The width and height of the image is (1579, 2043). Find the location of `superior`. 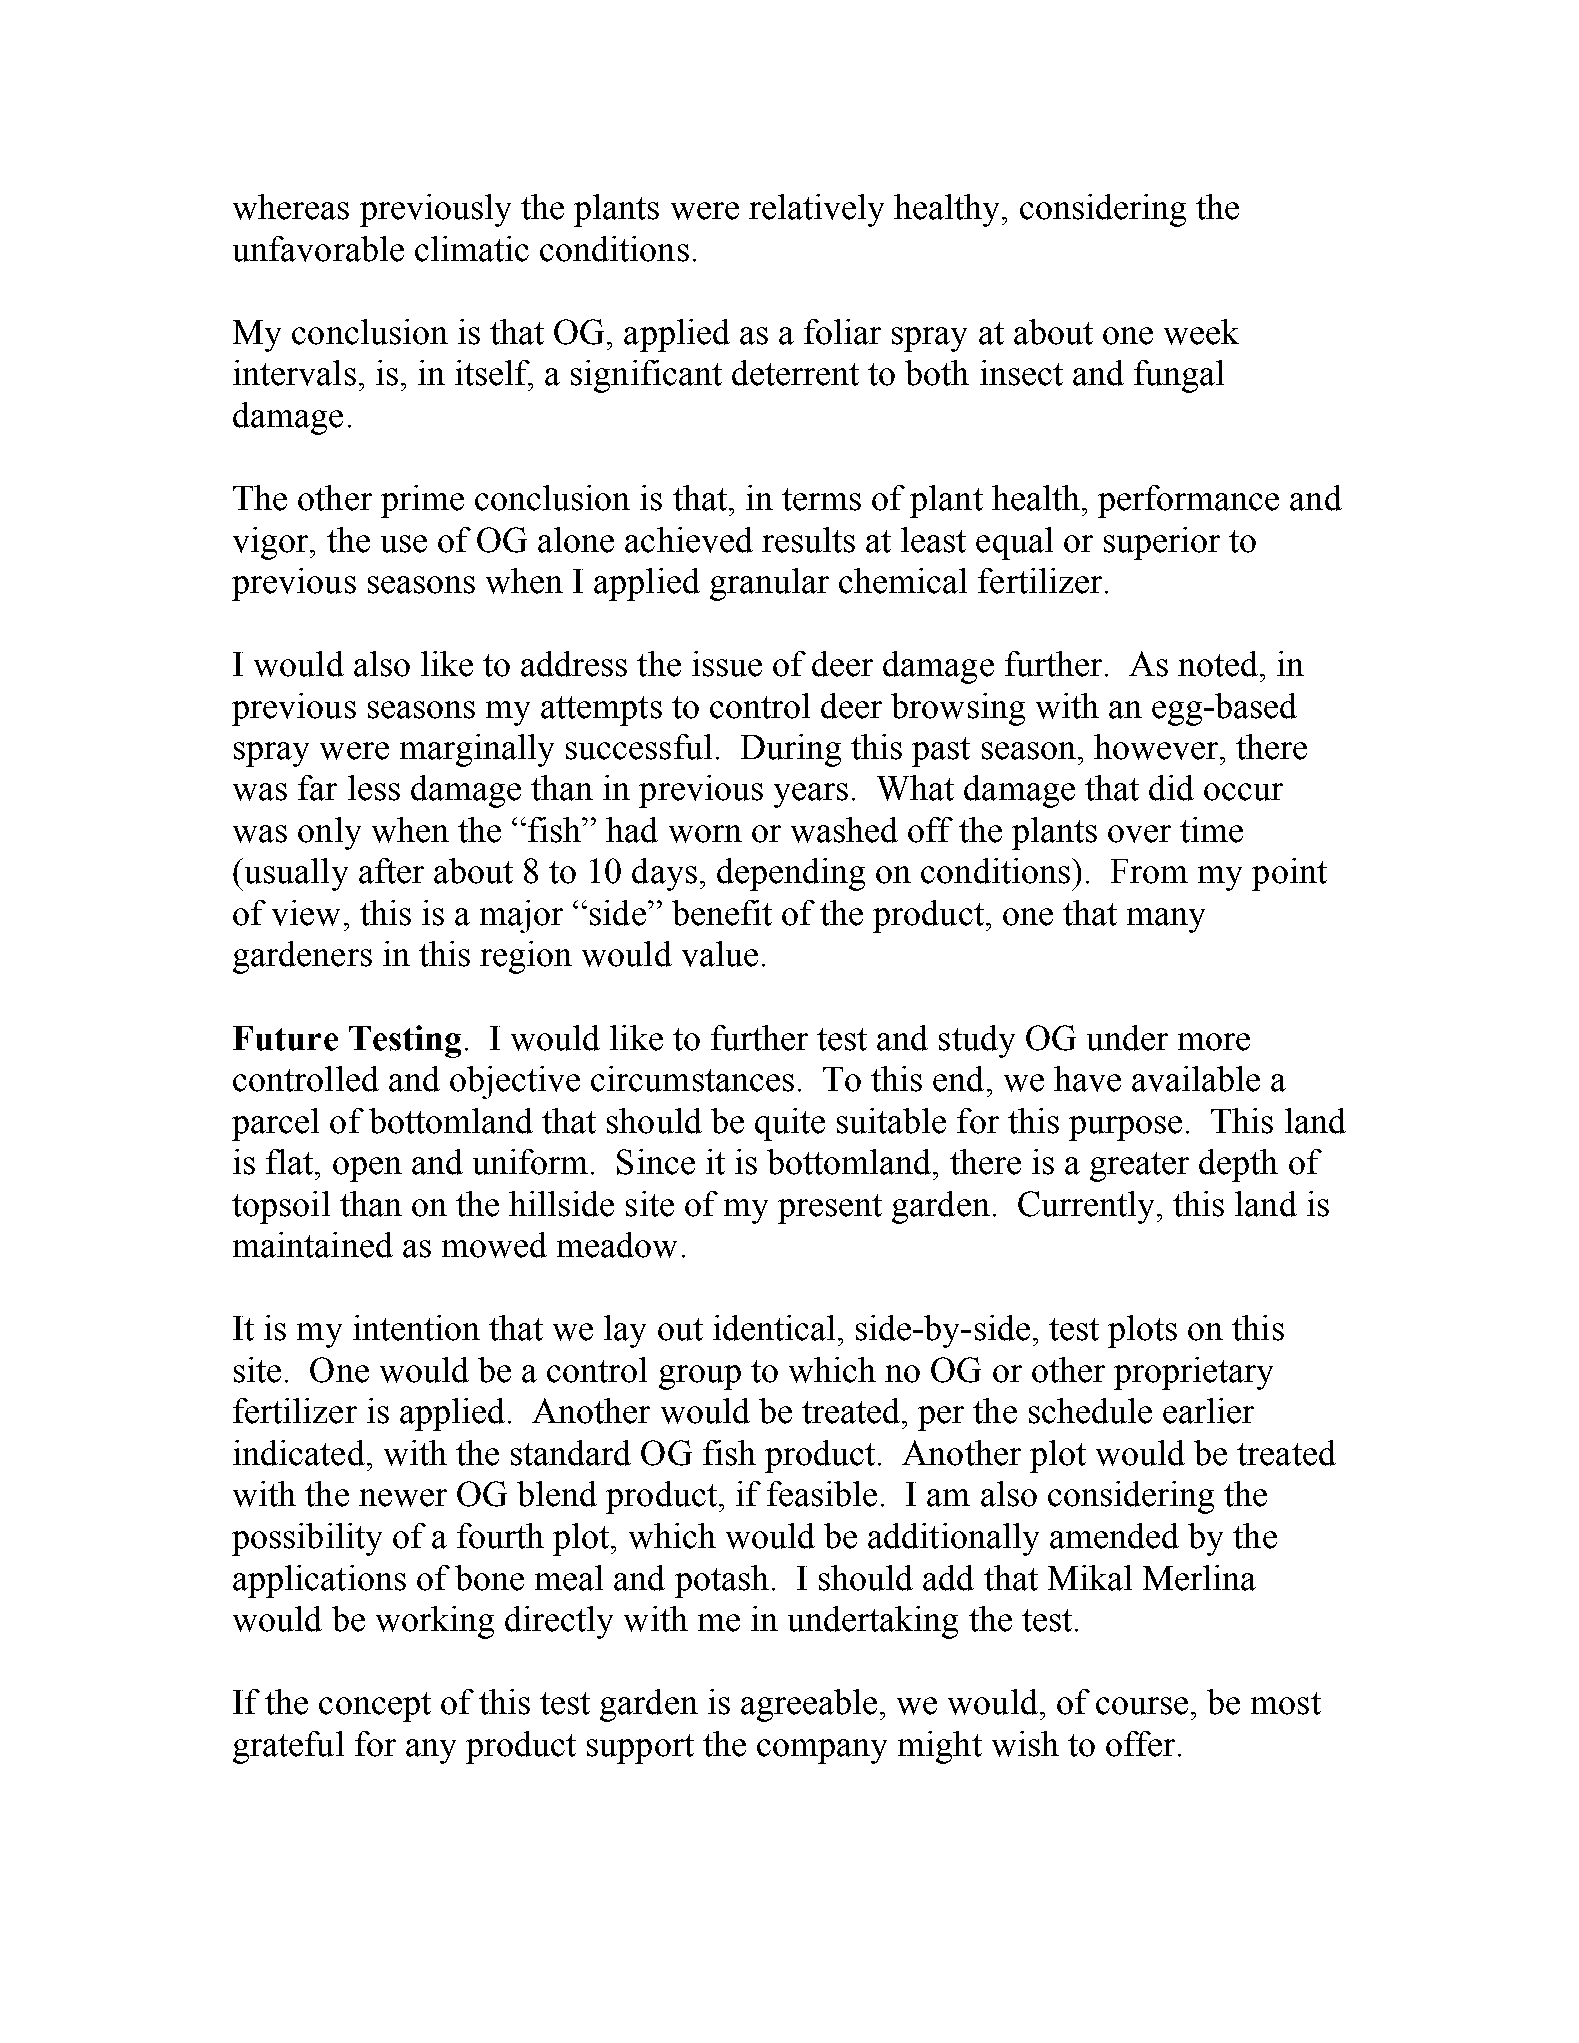

superior is located at coordinates (1162, 543).
